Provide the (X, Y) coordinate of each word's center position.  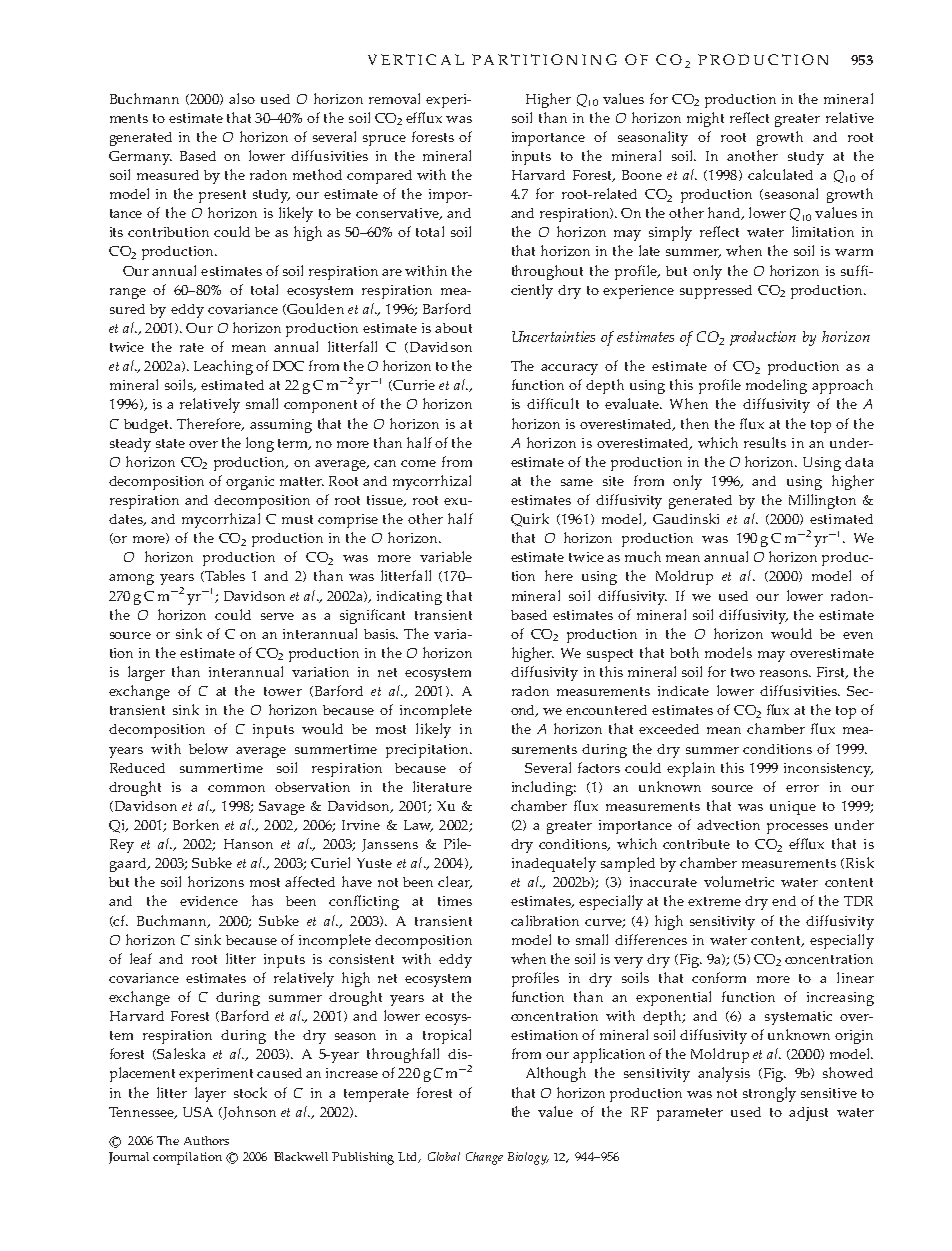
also (242, 98)
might (705, 119)
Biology (528, 1158)
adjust (808, 1114)
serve (277, 616)
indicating (409, 598)
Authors (206, 1140)
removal (394, 98)
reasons (785, 673)
